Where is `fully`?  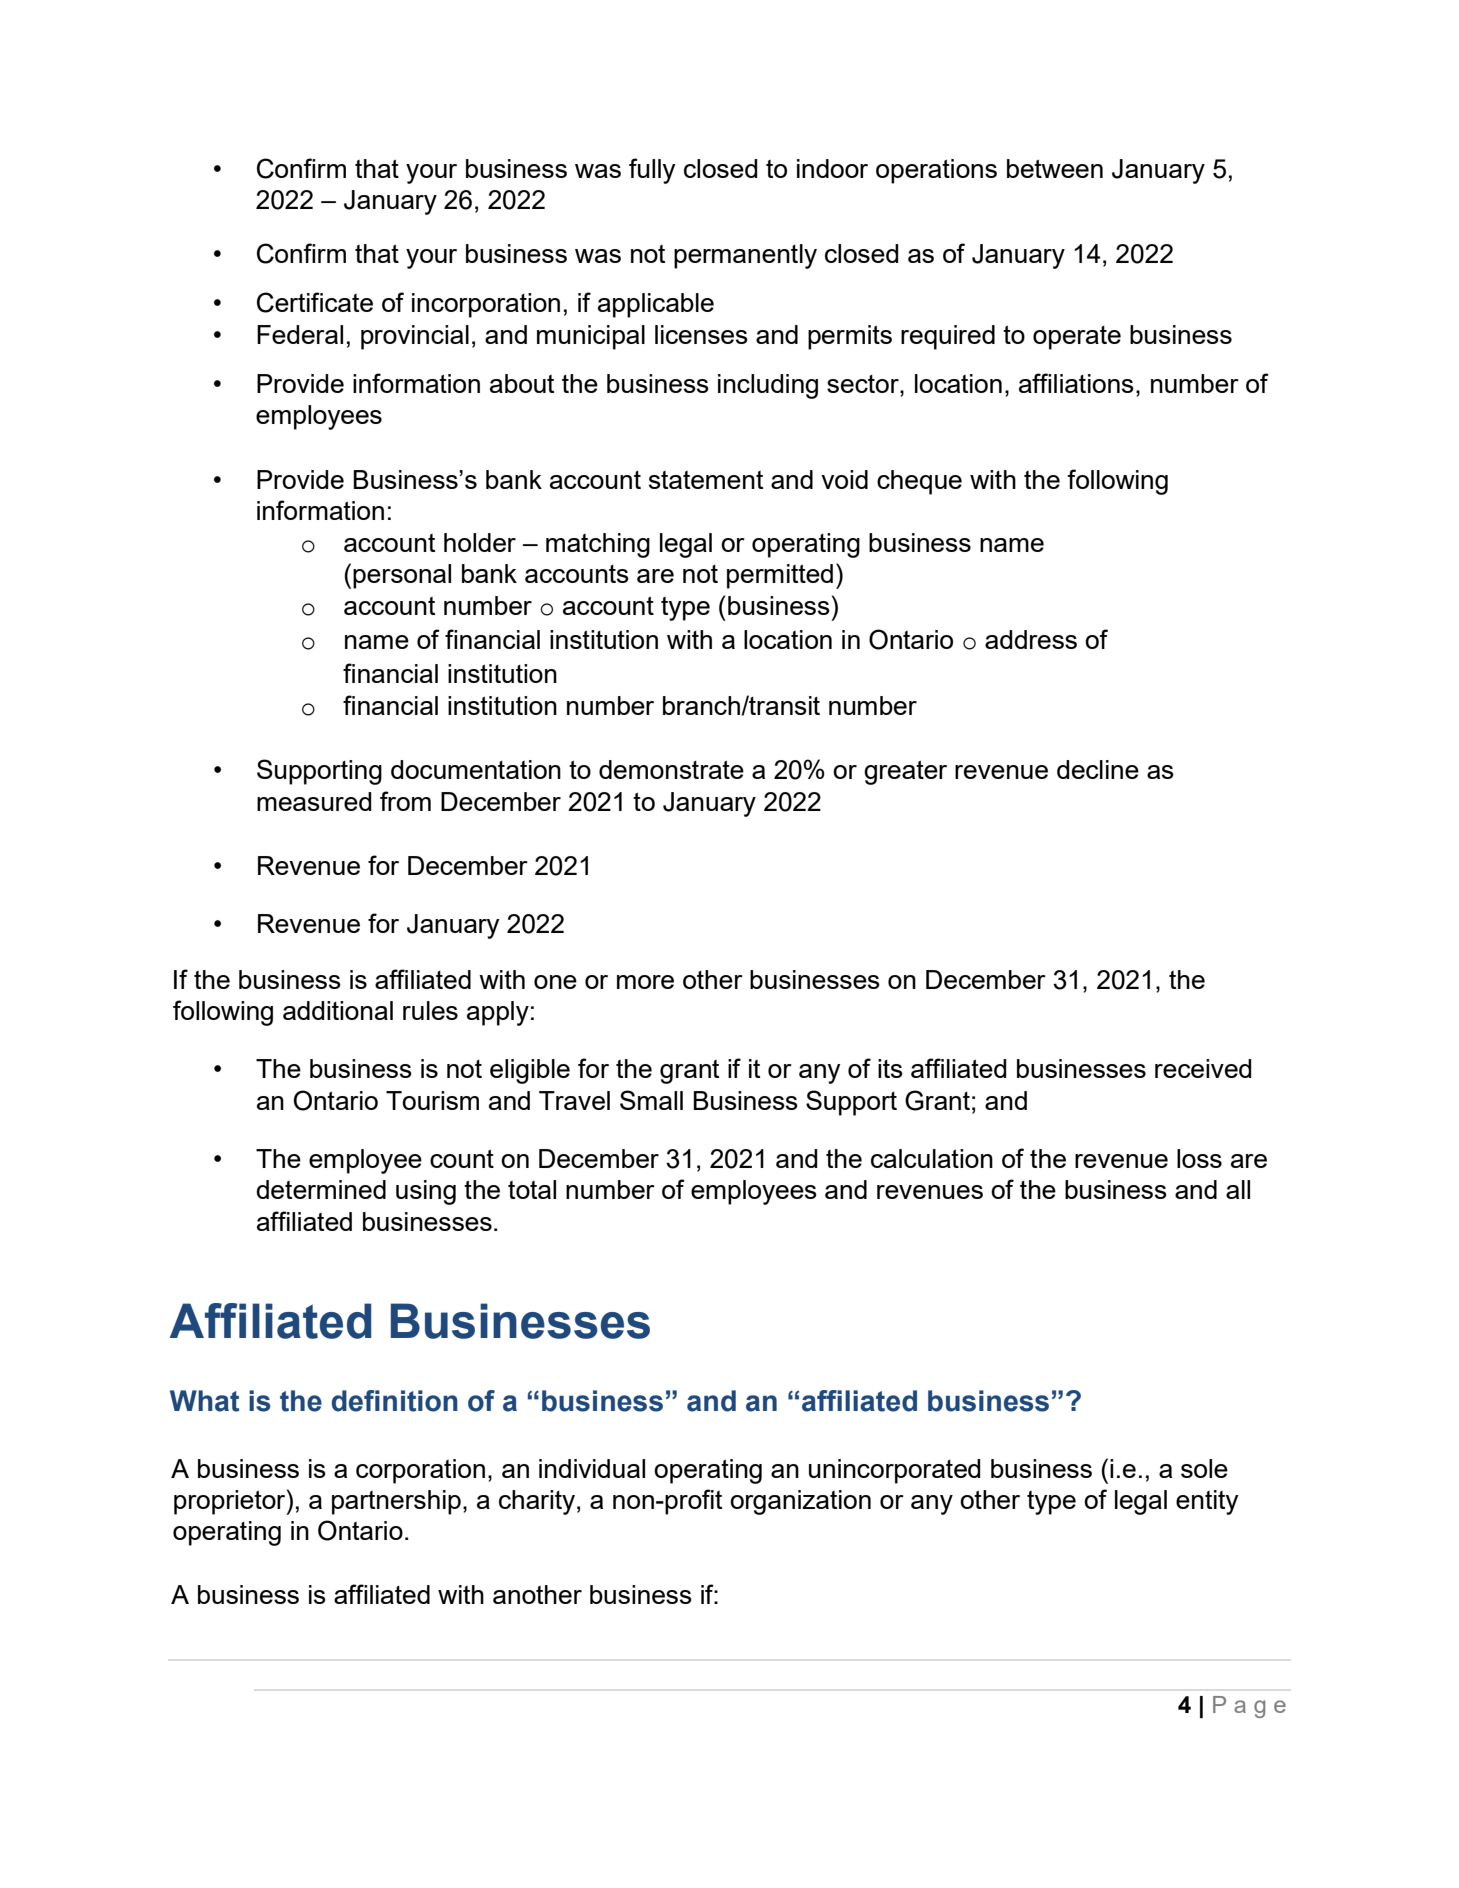
fully is located at coordinates (652, 171).
